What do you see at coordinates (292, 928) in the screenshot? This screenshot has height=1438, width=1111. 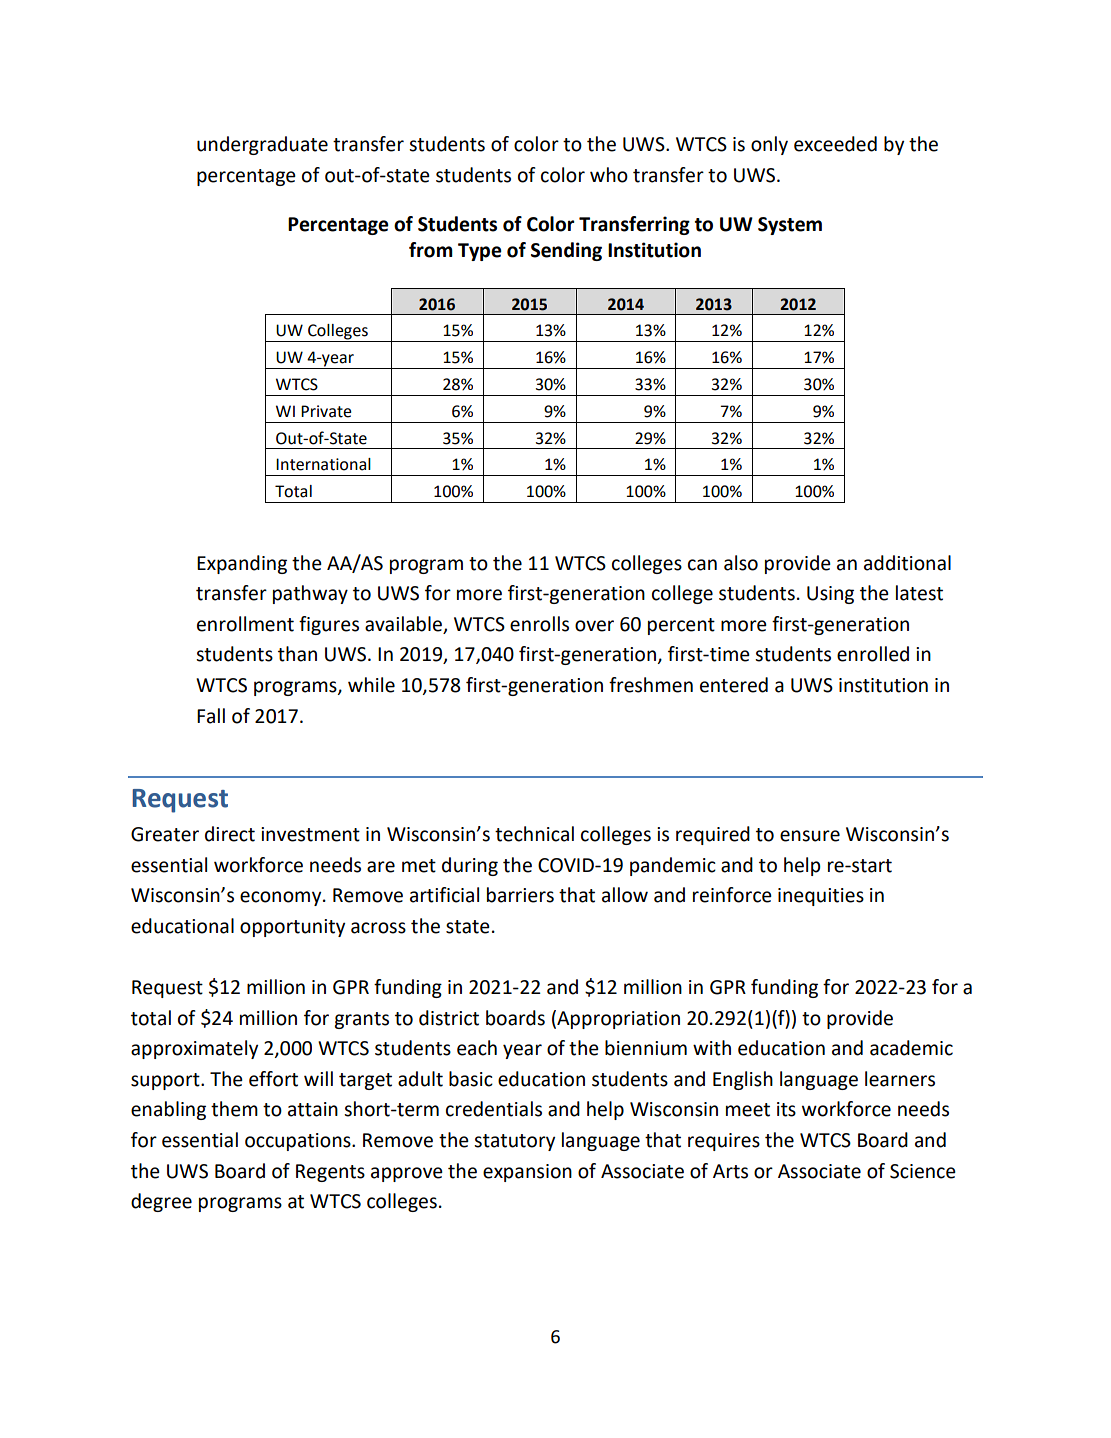 I see `opportunity` at bounding box center [292, 928].
